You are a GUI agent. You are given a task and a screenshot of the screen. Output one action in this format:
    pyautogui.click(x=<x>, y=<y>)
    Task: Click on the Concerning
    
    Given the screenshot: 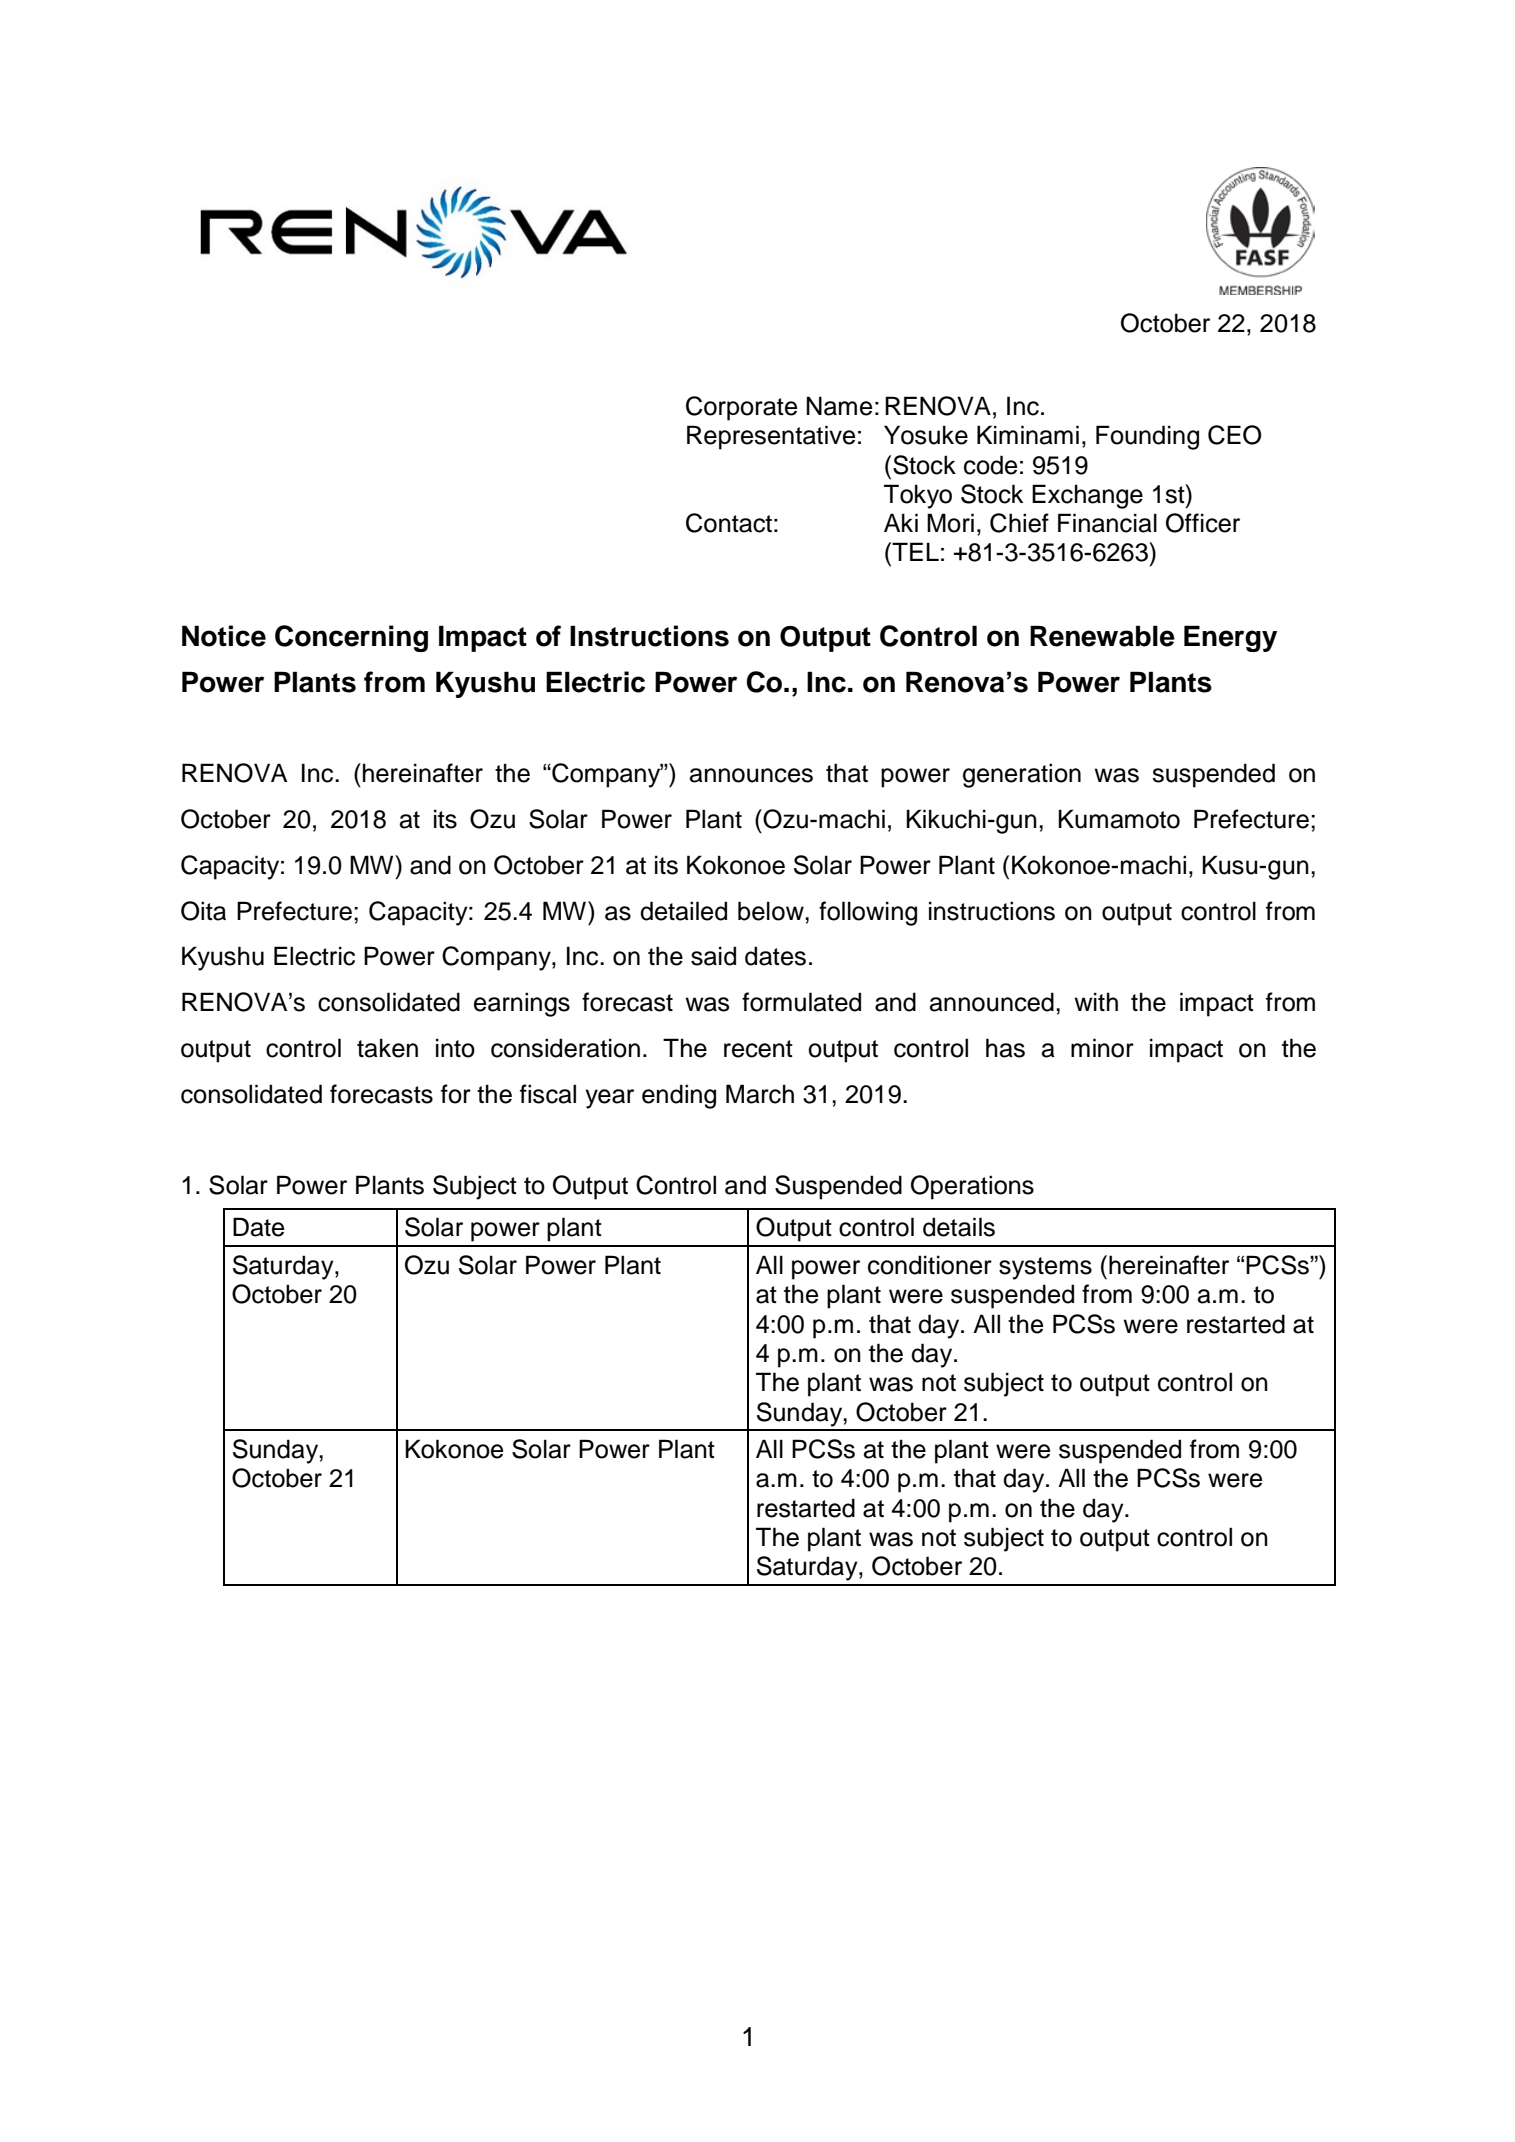 What is the action you would take?
    pyautogui.click(x=351, y=638)
